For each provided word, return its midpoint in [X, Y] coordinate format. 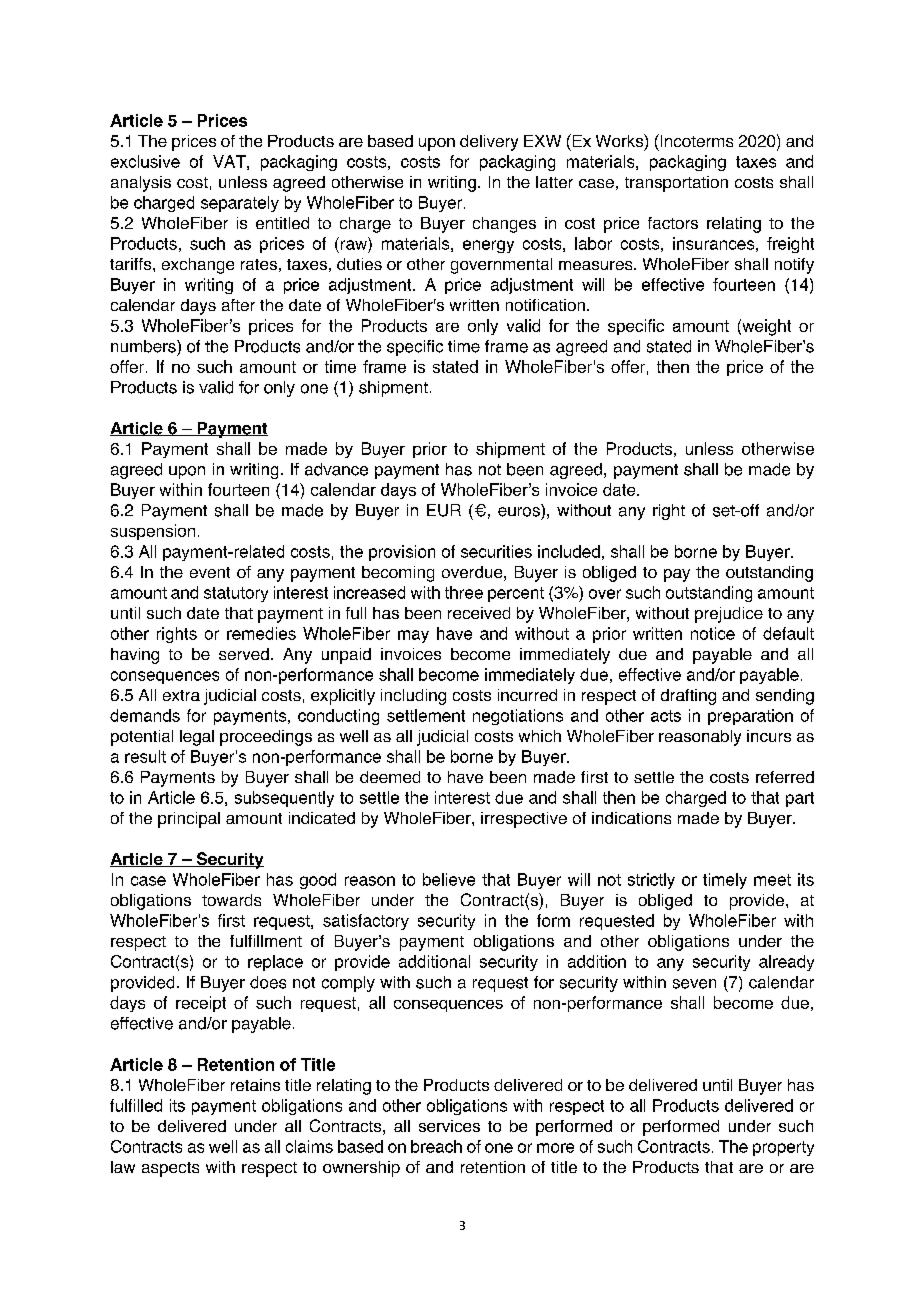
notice [713, 633]
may [413, 636]
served [244, 654]
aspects [170, 1169]
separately [240, 204]
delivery [489, 143]
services [449, 1126]
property [783, 1148]
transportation [676, 184]
